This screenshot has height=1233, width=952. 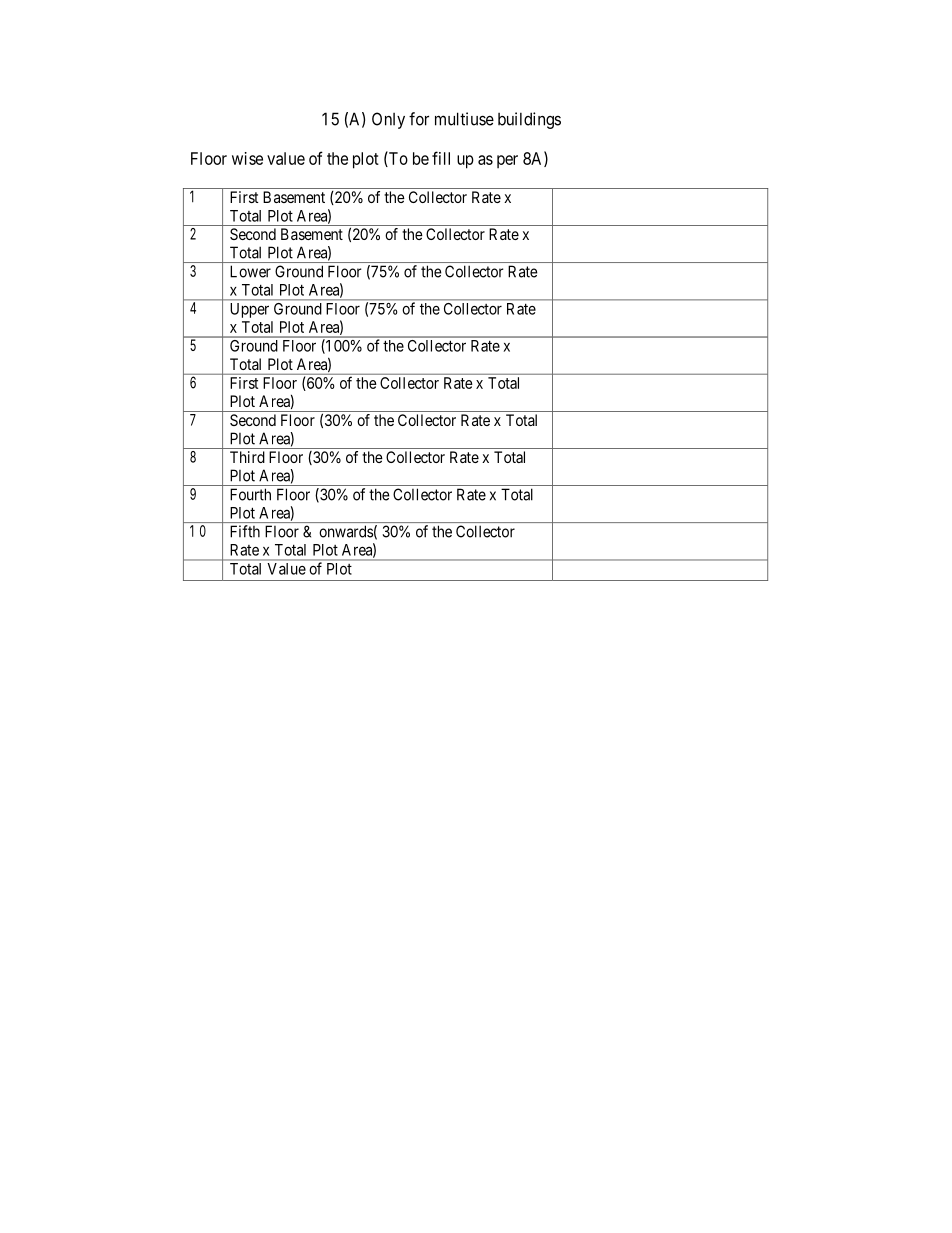 I want to click on Third, so click(x=247, y=457).
